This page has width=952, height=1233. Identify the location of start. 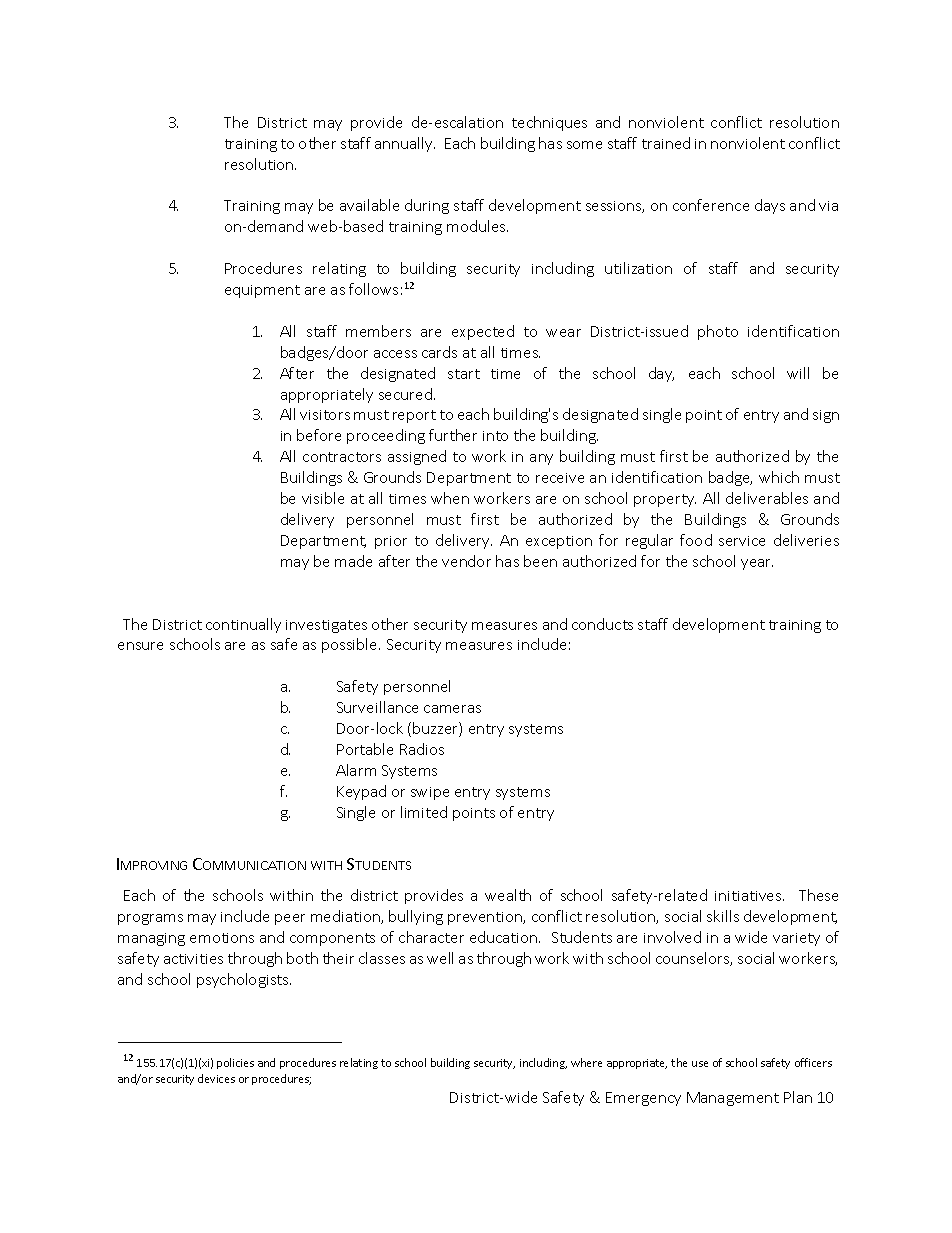
(464, 374).
